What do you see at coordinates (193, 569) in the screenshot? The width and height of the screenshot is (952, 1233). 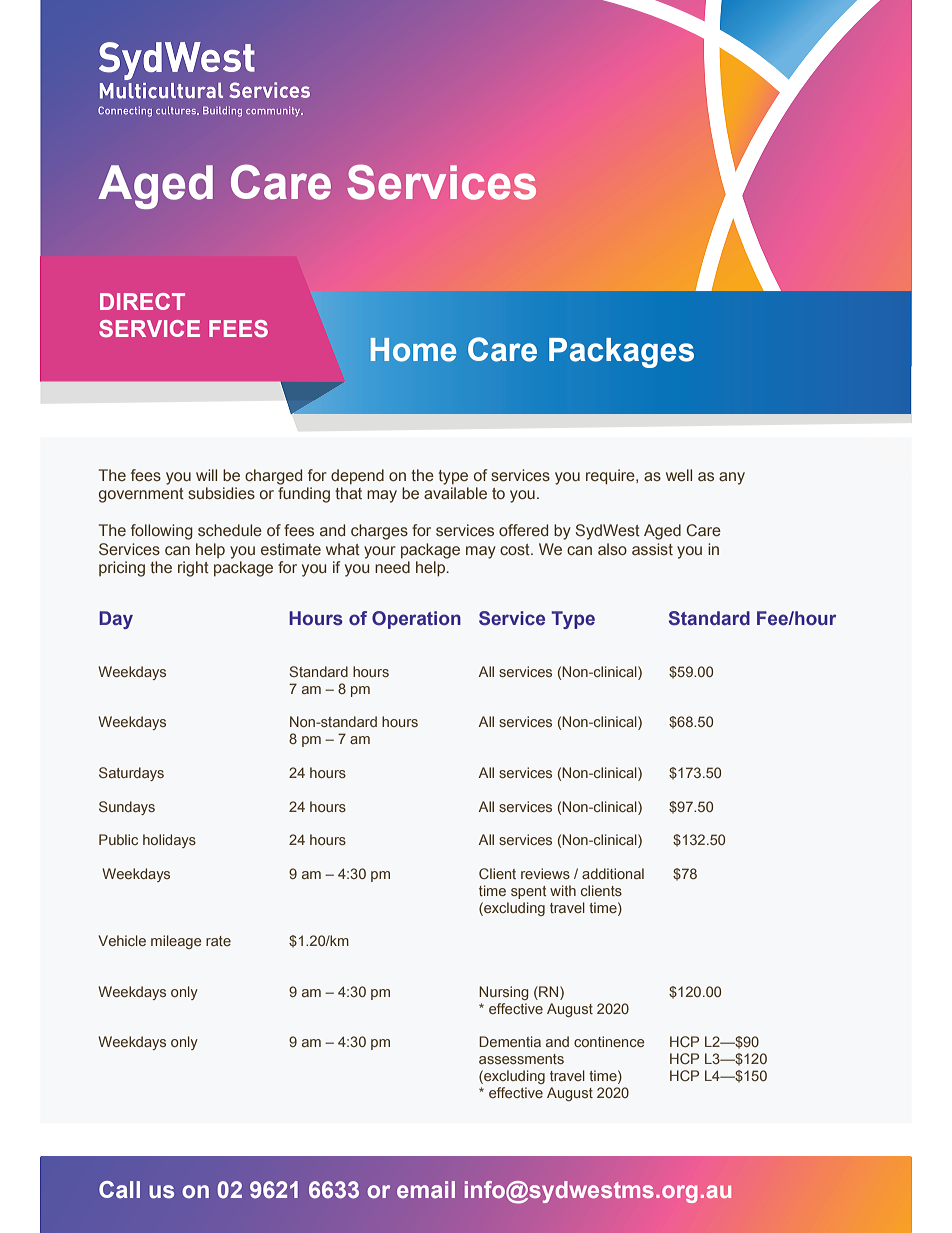 I see `right` at bounding box center [193, 569].
